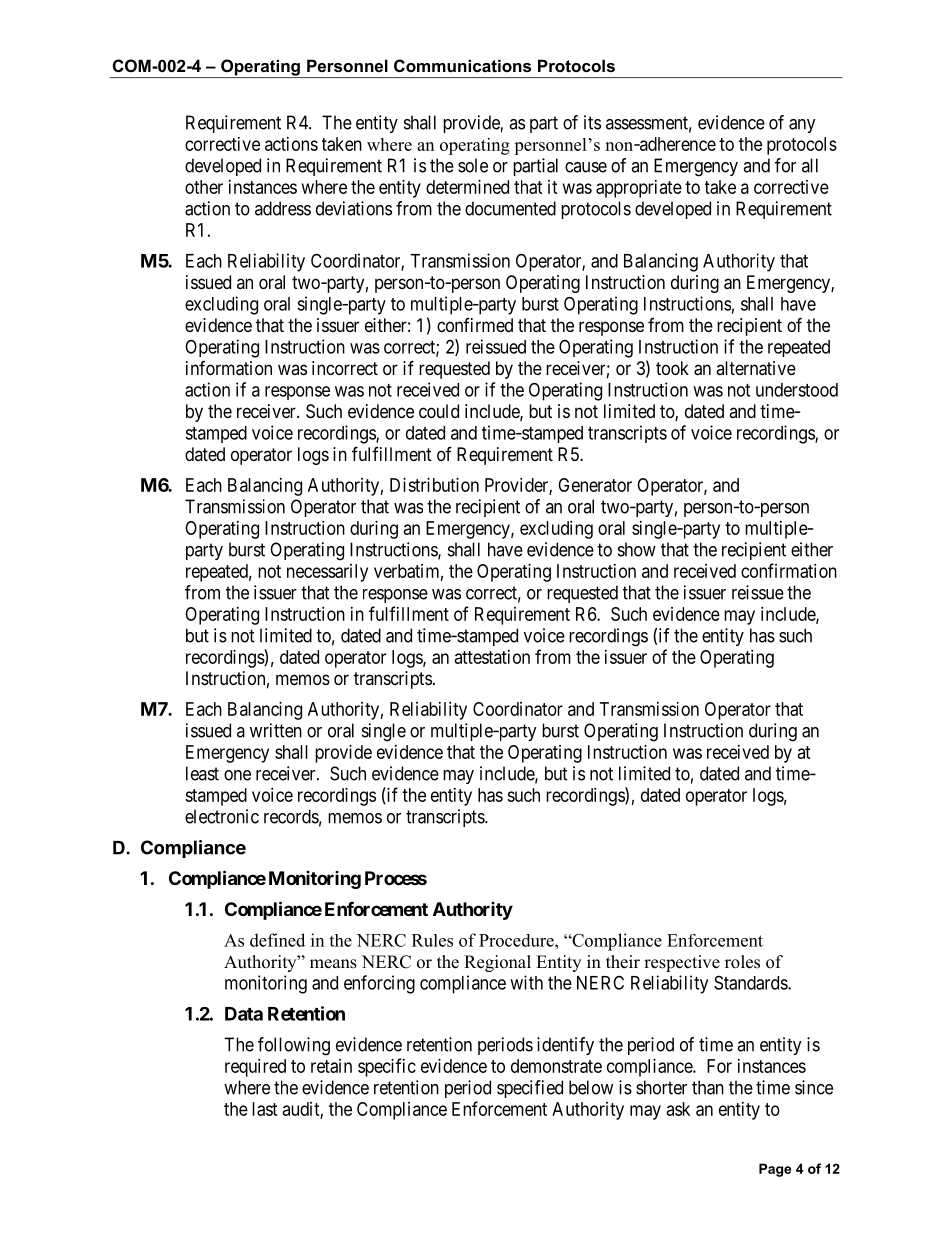 The width and height of the screenshot is (952, 1233). I want to click on other, so click(204, 187).
